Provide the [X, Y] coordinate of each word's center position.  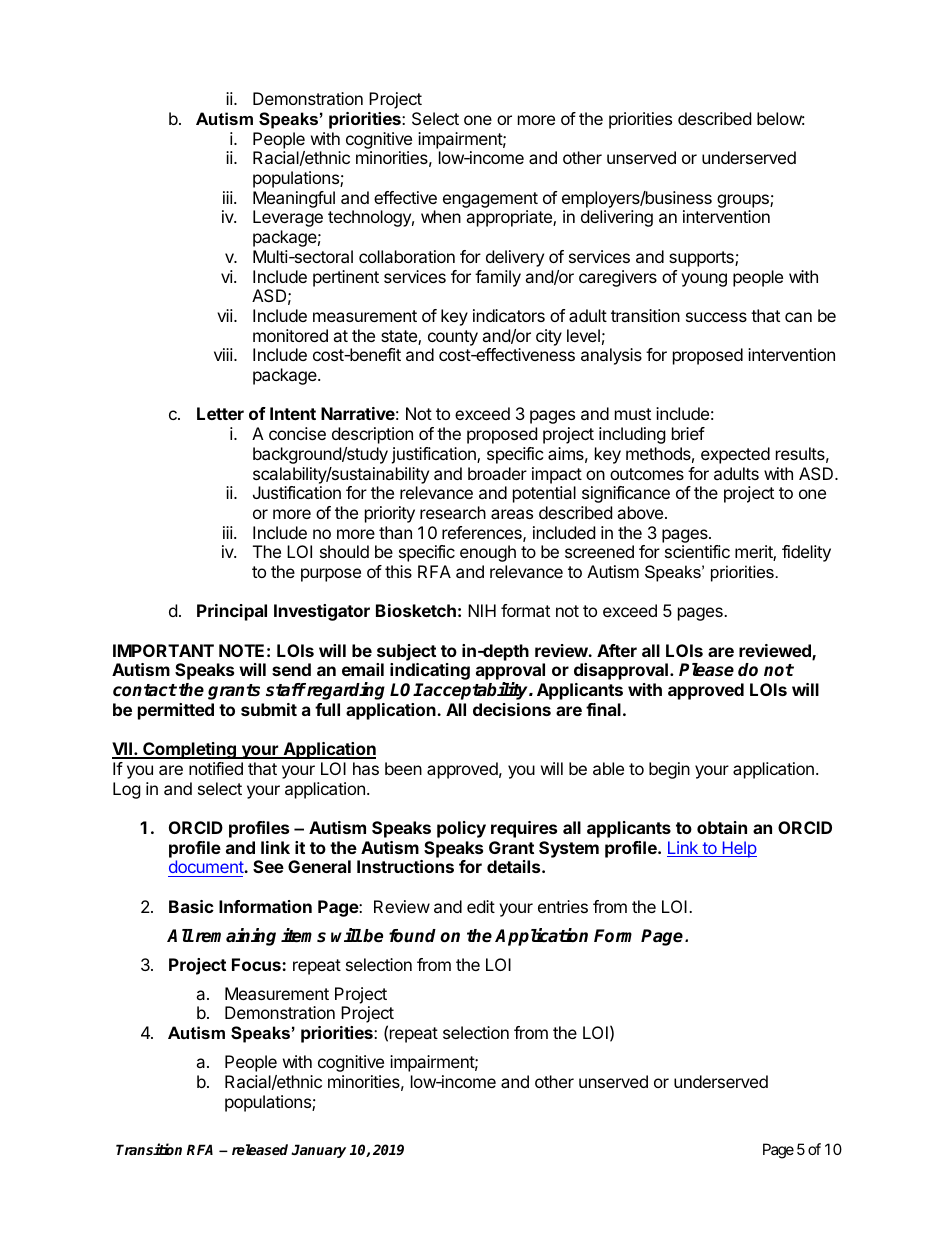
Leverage [288, 218]
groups [744, 201]
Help [738, 849]
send [291, 669]
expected [735, 455]
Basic [191, 906]
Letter [220, 413]
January [318, 1151]
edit [481, 906]
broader [497, 473]
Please [706, 670]
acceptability [476, 691]
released [262, 1149]
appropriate [510, 218]
